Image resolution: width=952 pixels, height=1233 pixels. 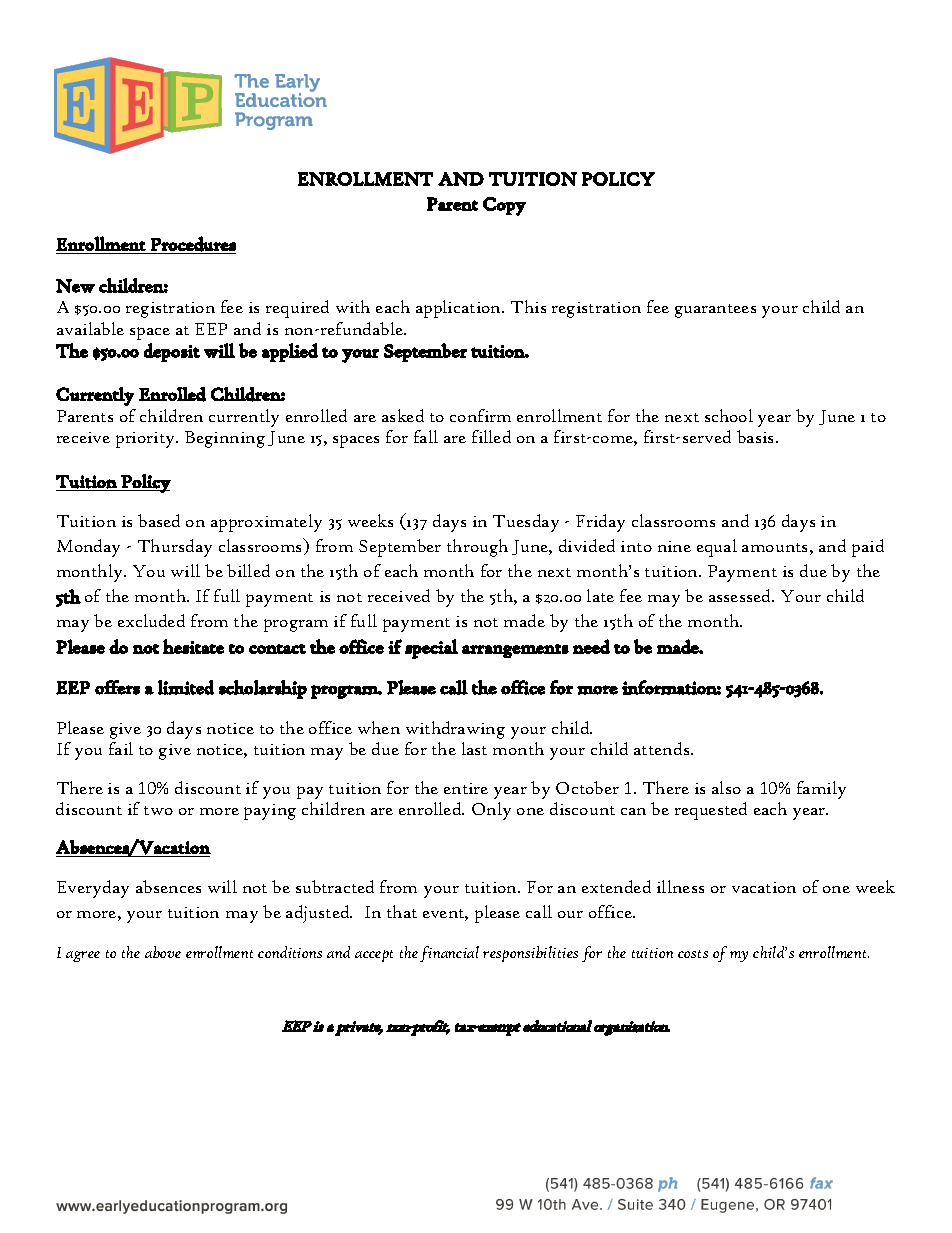 What do you see at coordinates (663, 748) in the screenshot?
I see `attends` at bounding box center [663, 748].
